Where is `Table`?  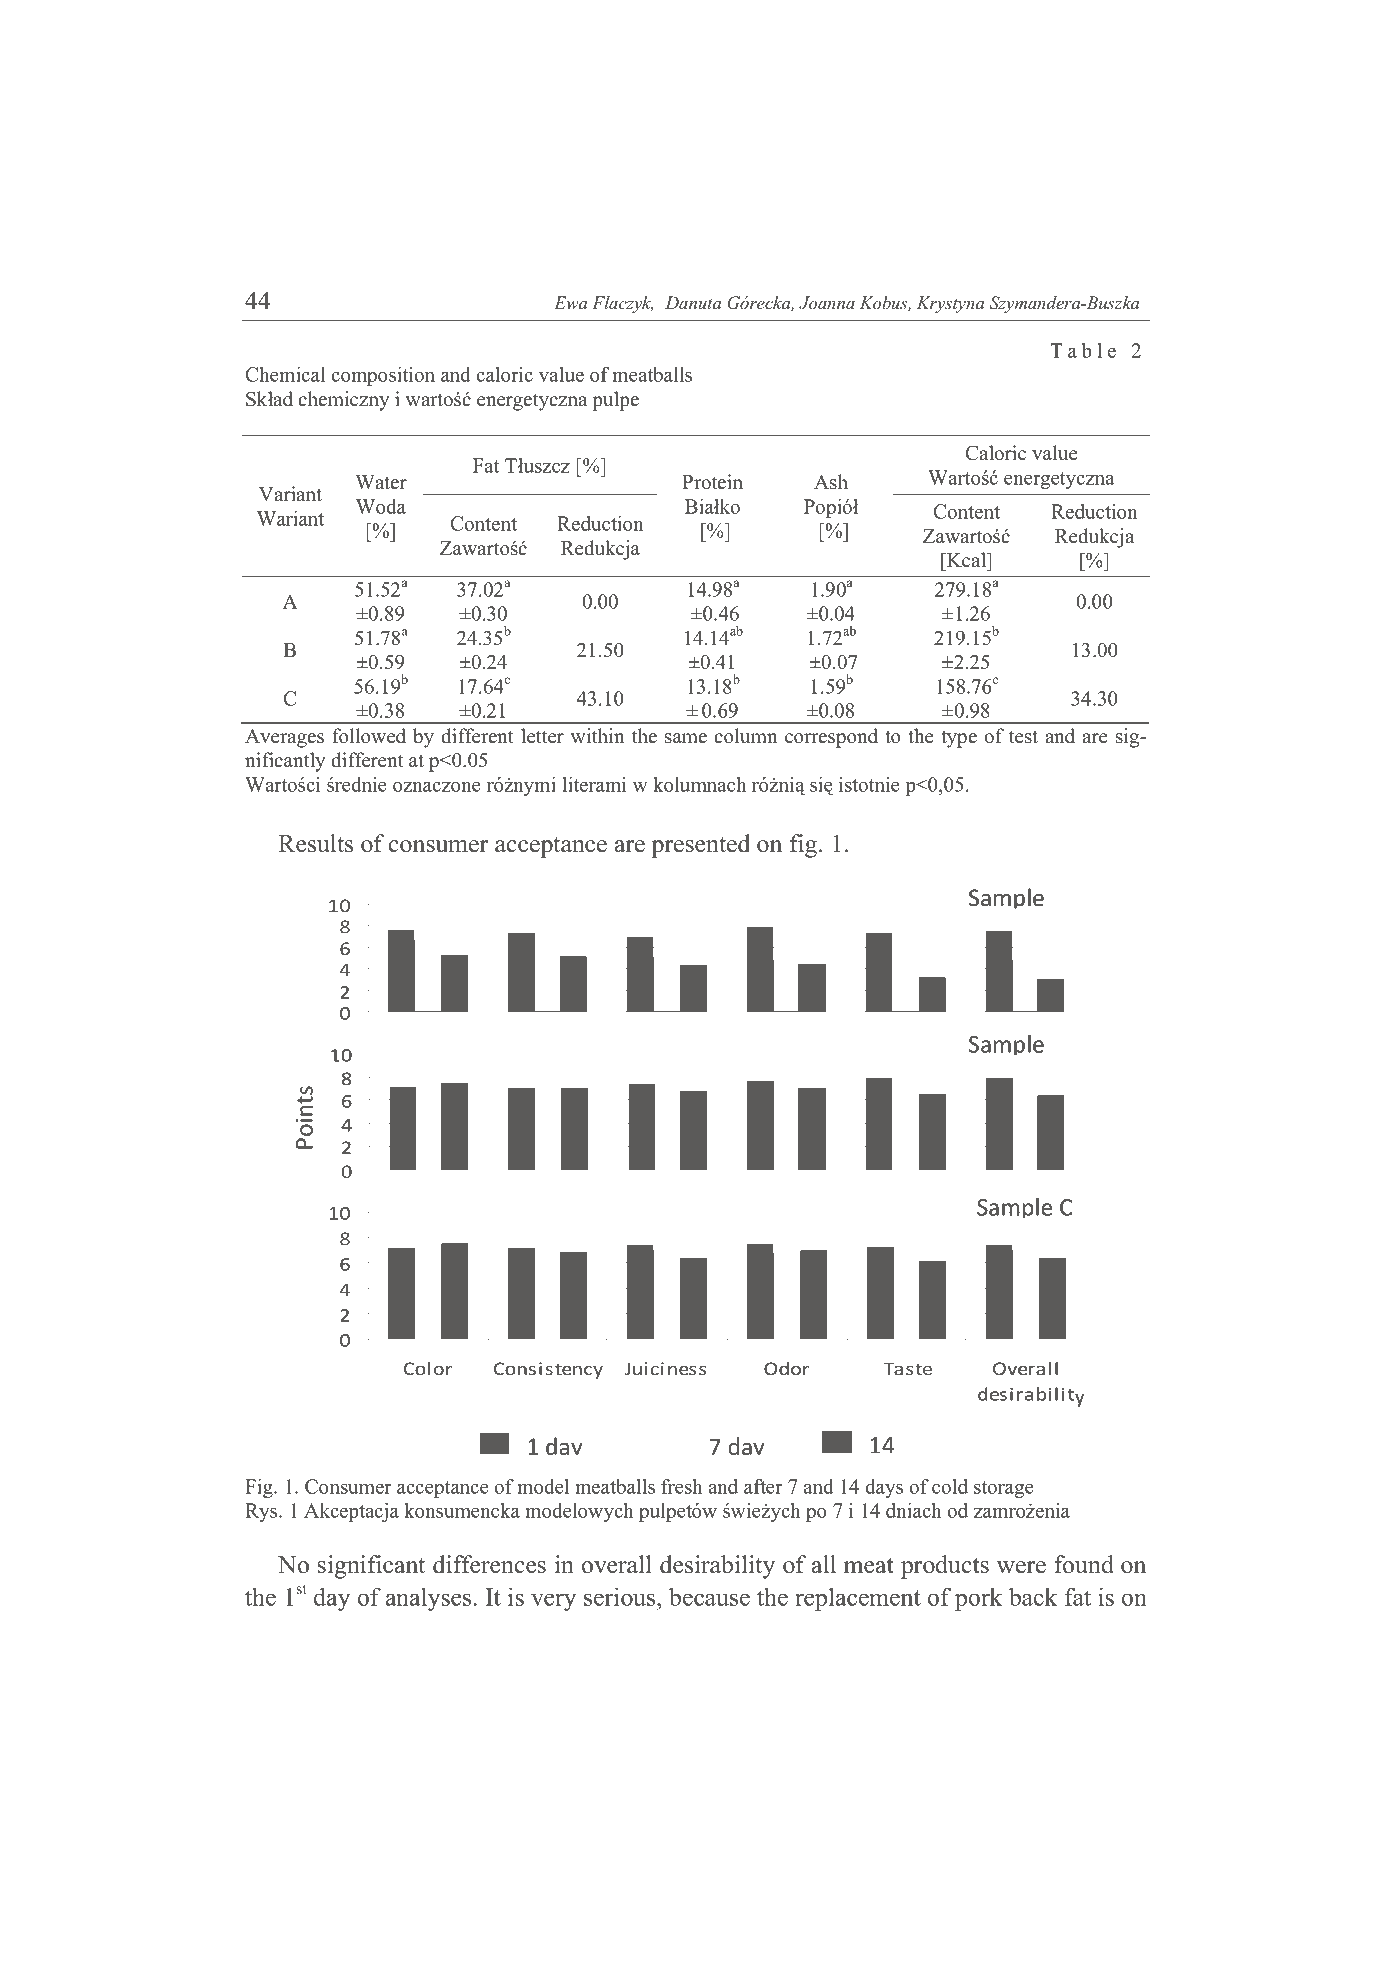
Table is located at coordinates (1083, 350).
